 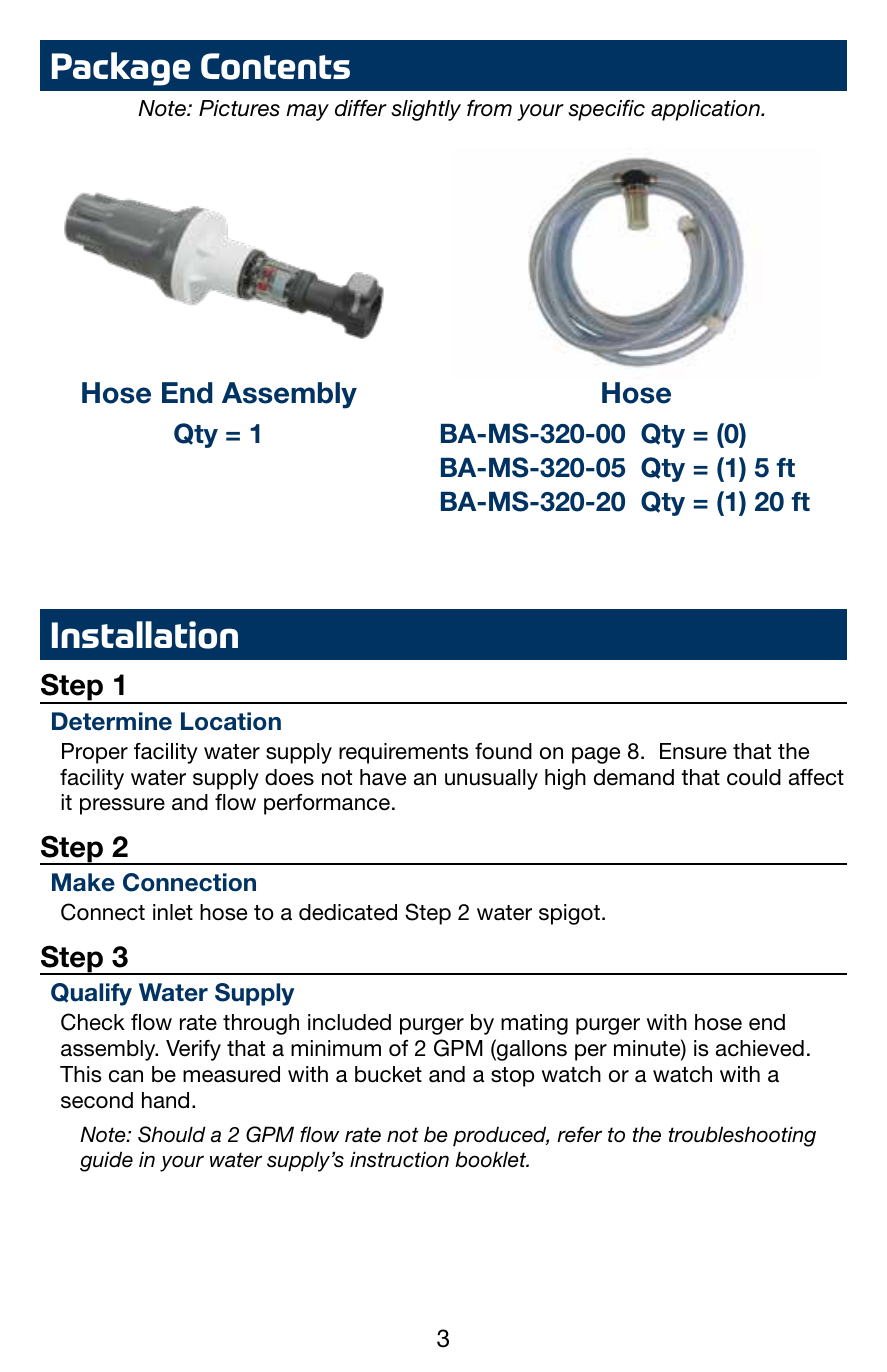 I want to click on Package, so click(x=121, y=69).
